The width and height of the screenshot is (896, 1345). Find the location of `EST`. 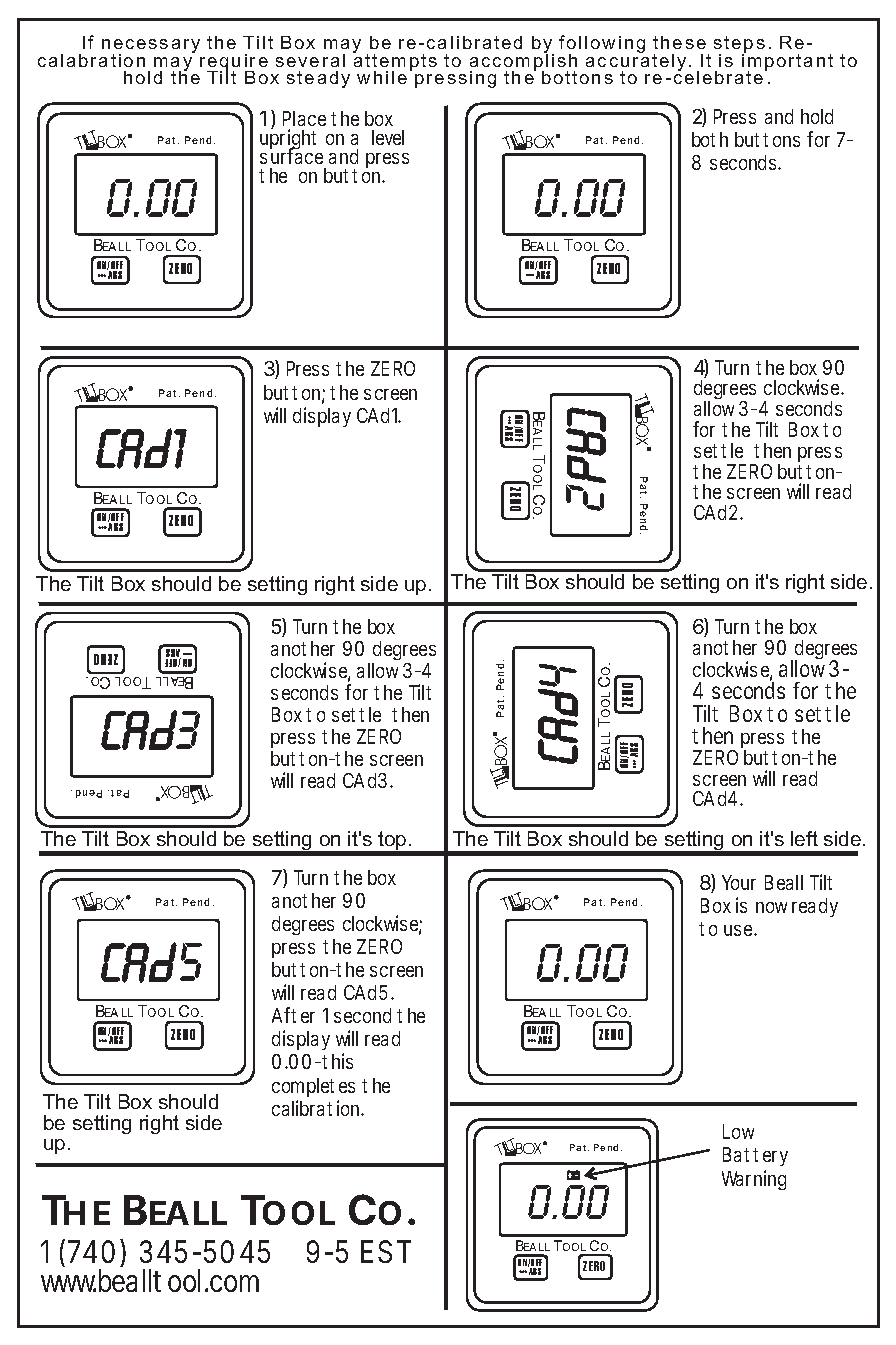

EST is located at coordinates (386, 1251).
